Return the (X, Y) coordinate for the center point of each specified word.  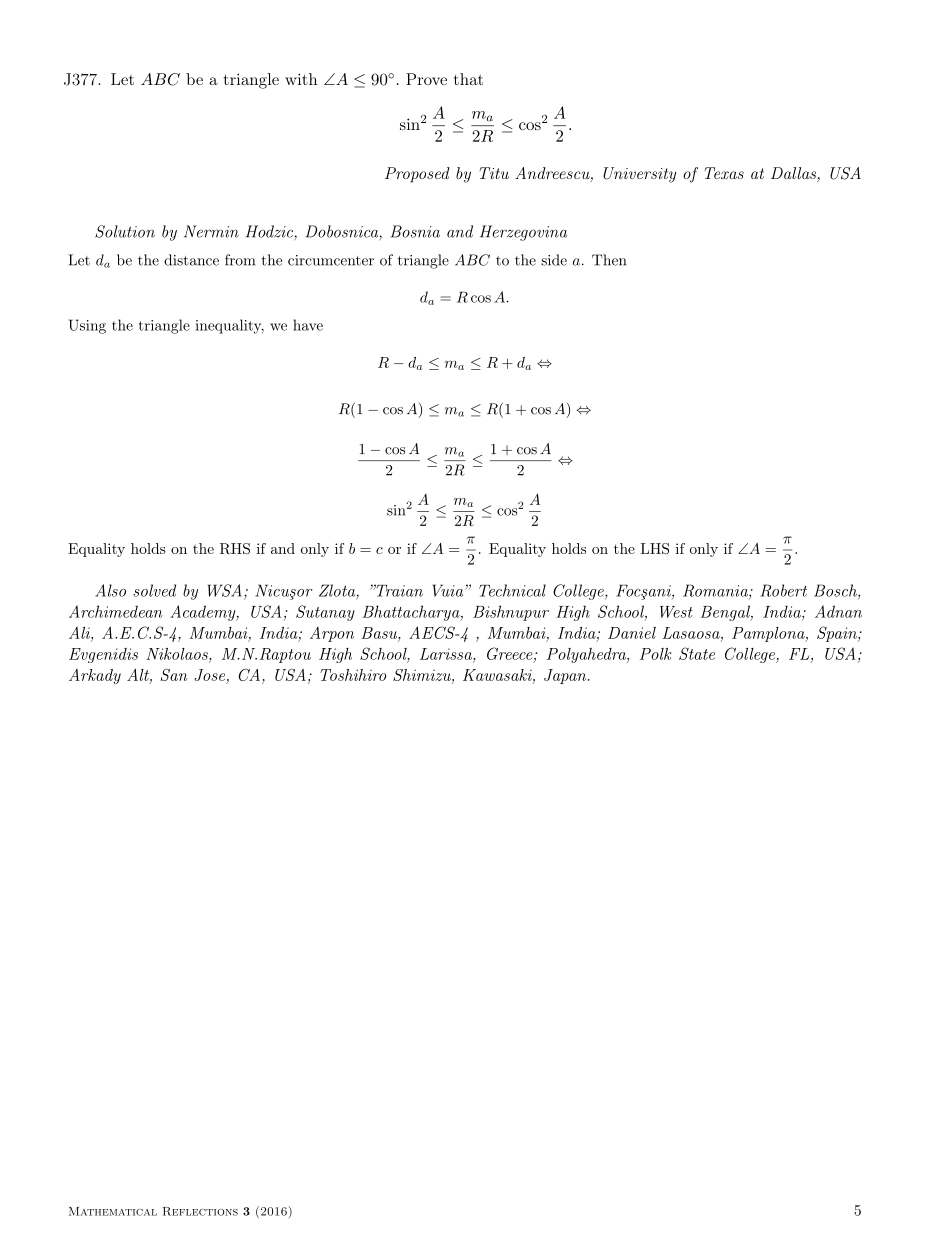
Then (609, 260)
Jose (210, 676)
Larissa (447, 654)
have (308, 325)
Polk (655, 654)
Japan (565, 676)
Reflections (200, 1211)
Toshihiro (353, 675)
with (301, 79)
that (468, 79)
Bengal (726, 613)
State (697, 653)
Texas (724, 173)
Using (87, 326)
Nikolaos (178, 654)
